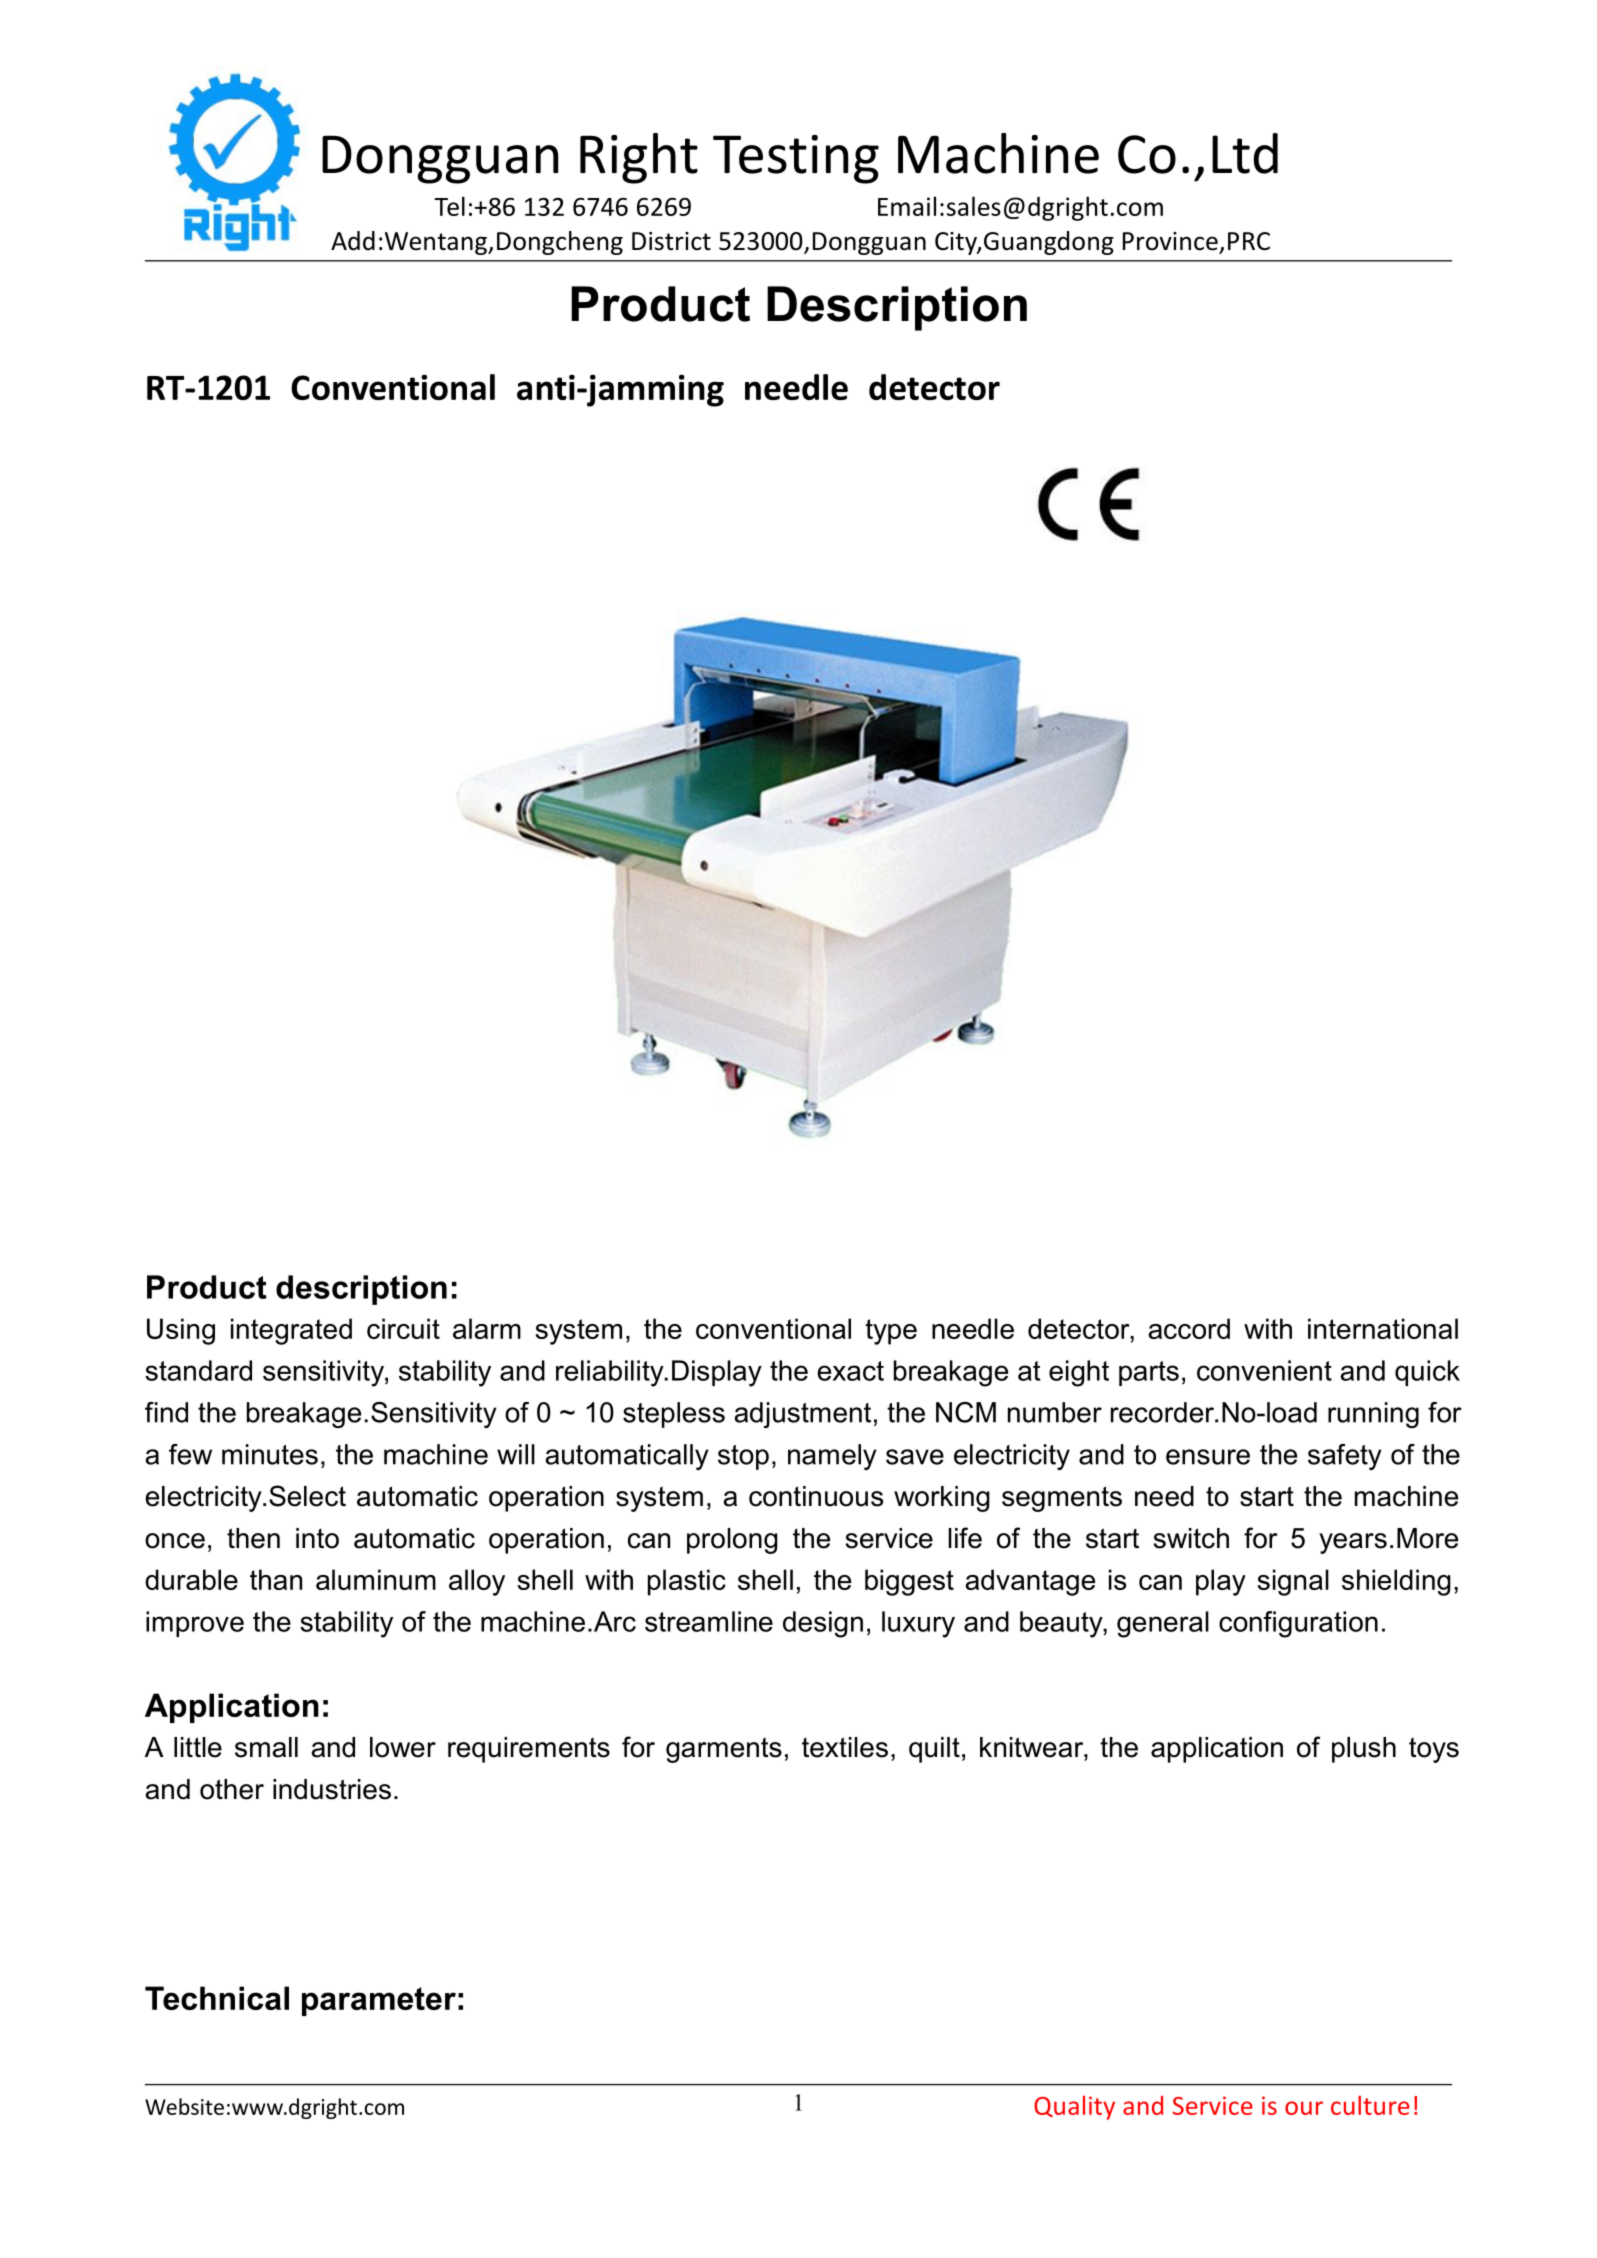  Describe the element at coordinates (823, 1624) in the screenshot. I see `design` at that location.
